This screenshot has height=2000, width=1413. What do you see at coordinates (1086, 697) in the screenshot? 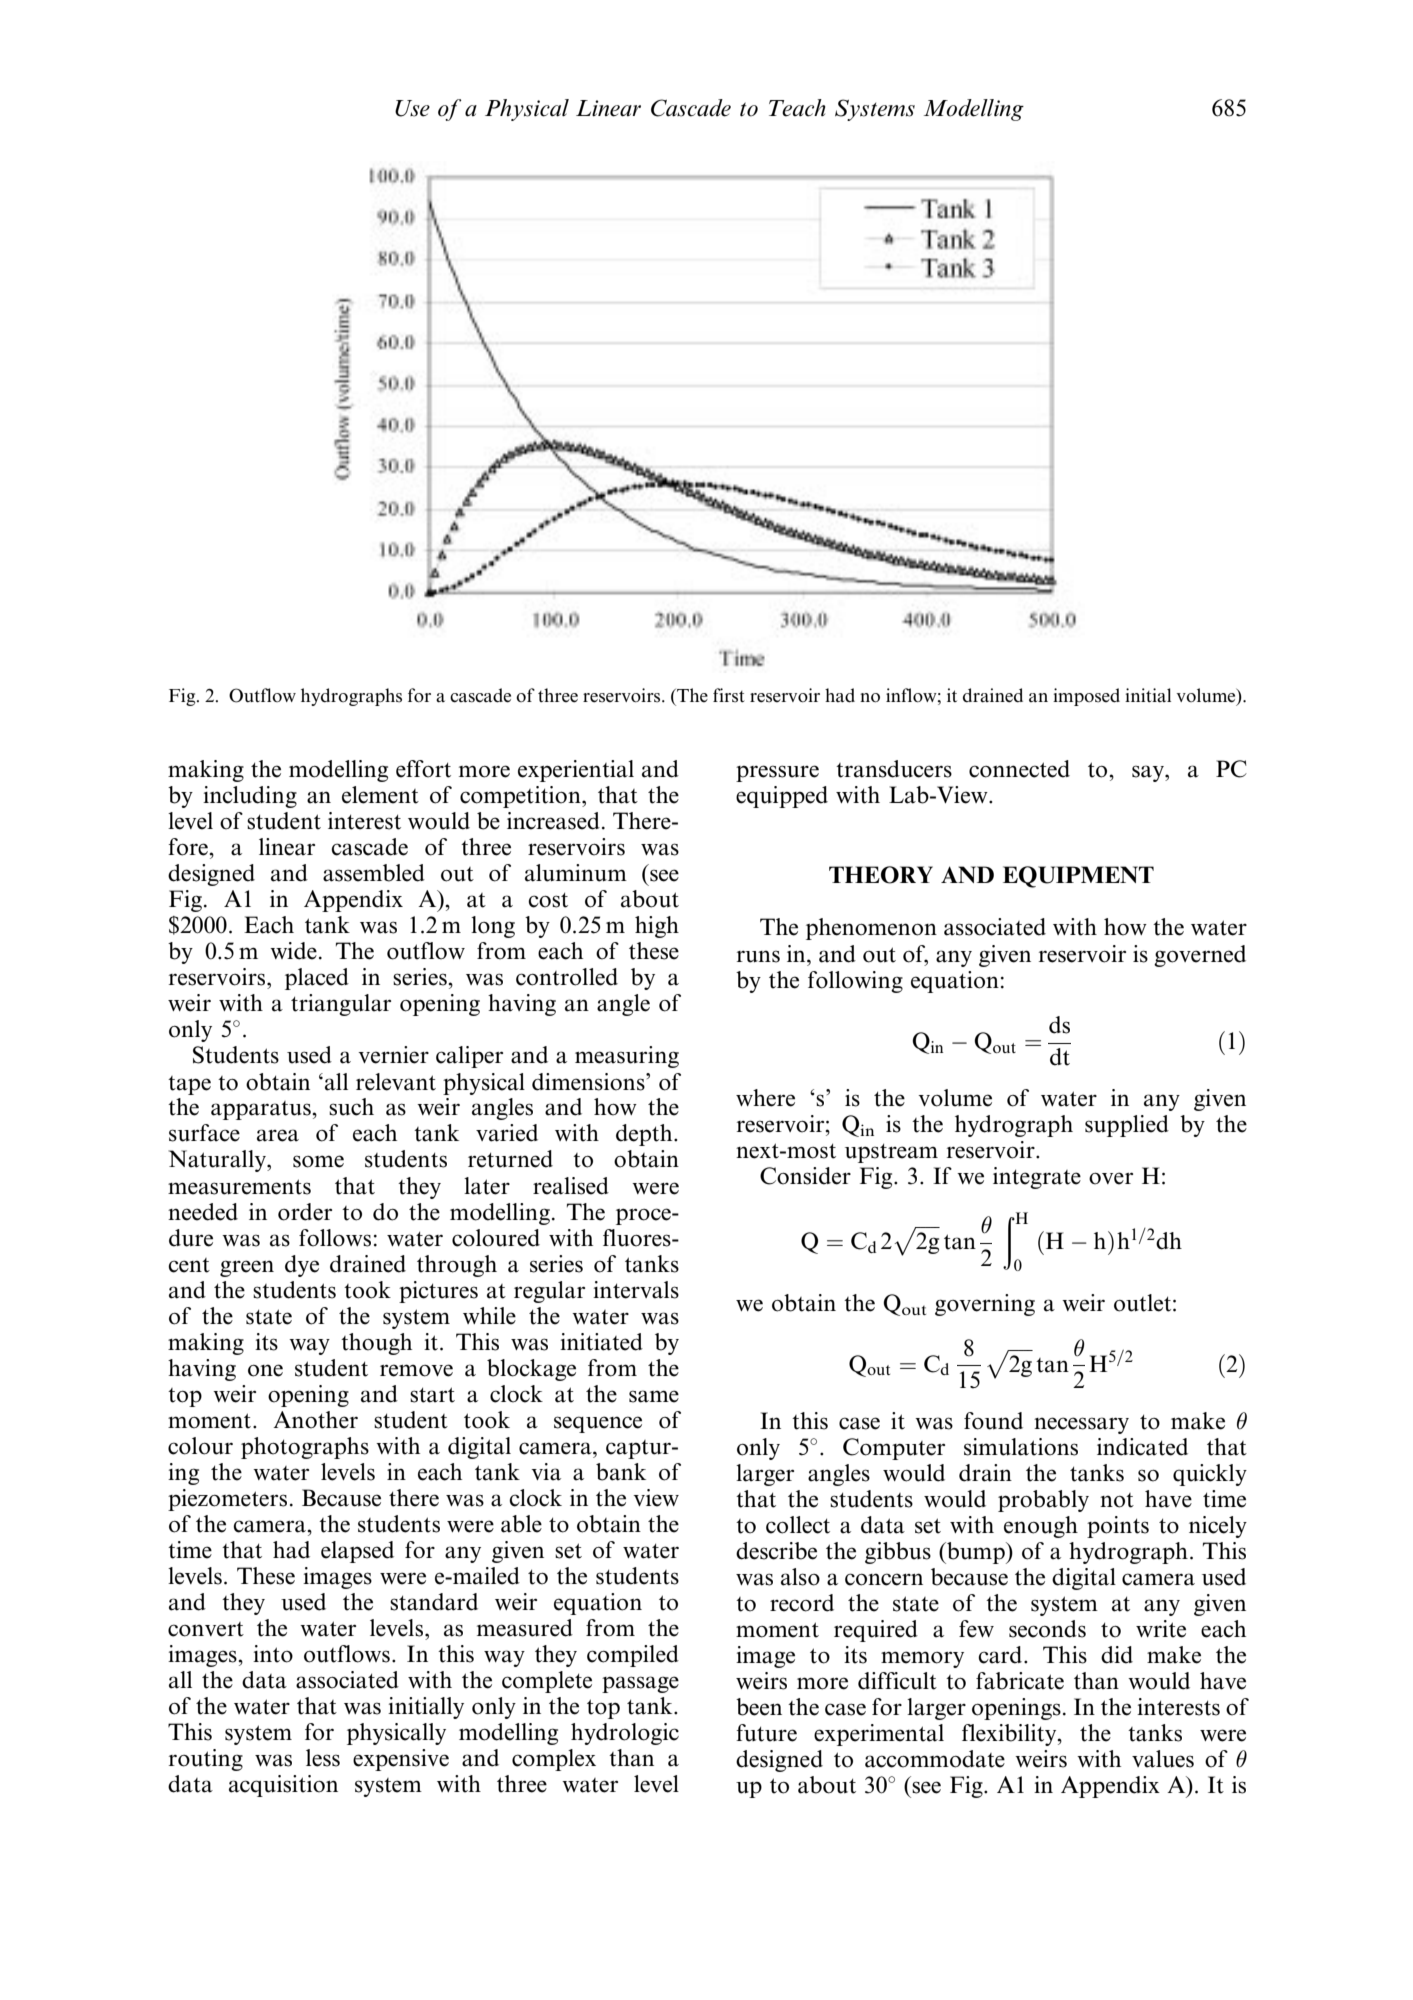
I see `imposed` at bounding box center [1086, 697].
